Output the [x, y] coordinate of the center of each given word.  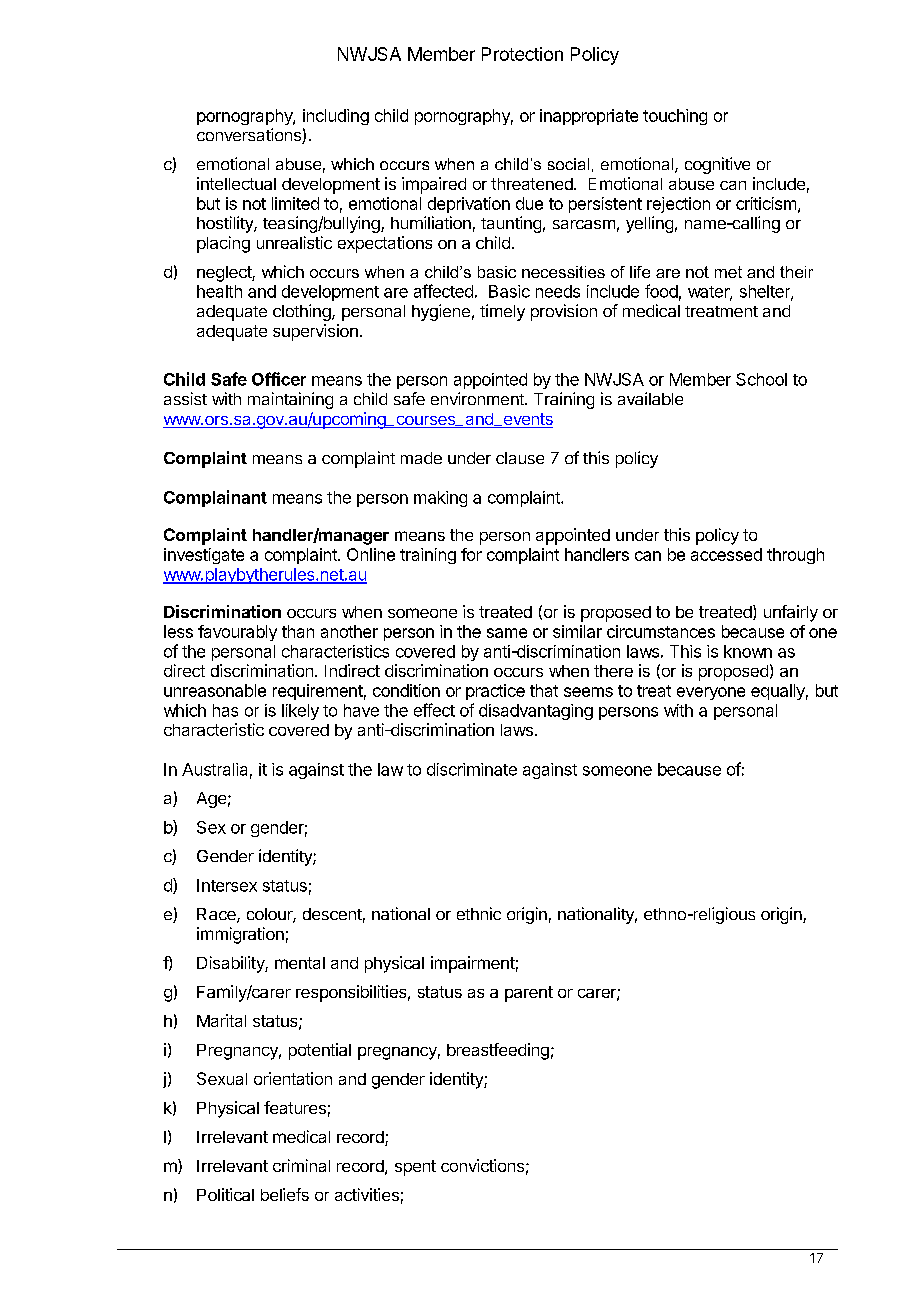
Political [225, 1194]
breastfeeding [498, 1051]
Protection [522, 54]
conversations [250, 136]
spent [415, 1168]
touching [675, 117]
